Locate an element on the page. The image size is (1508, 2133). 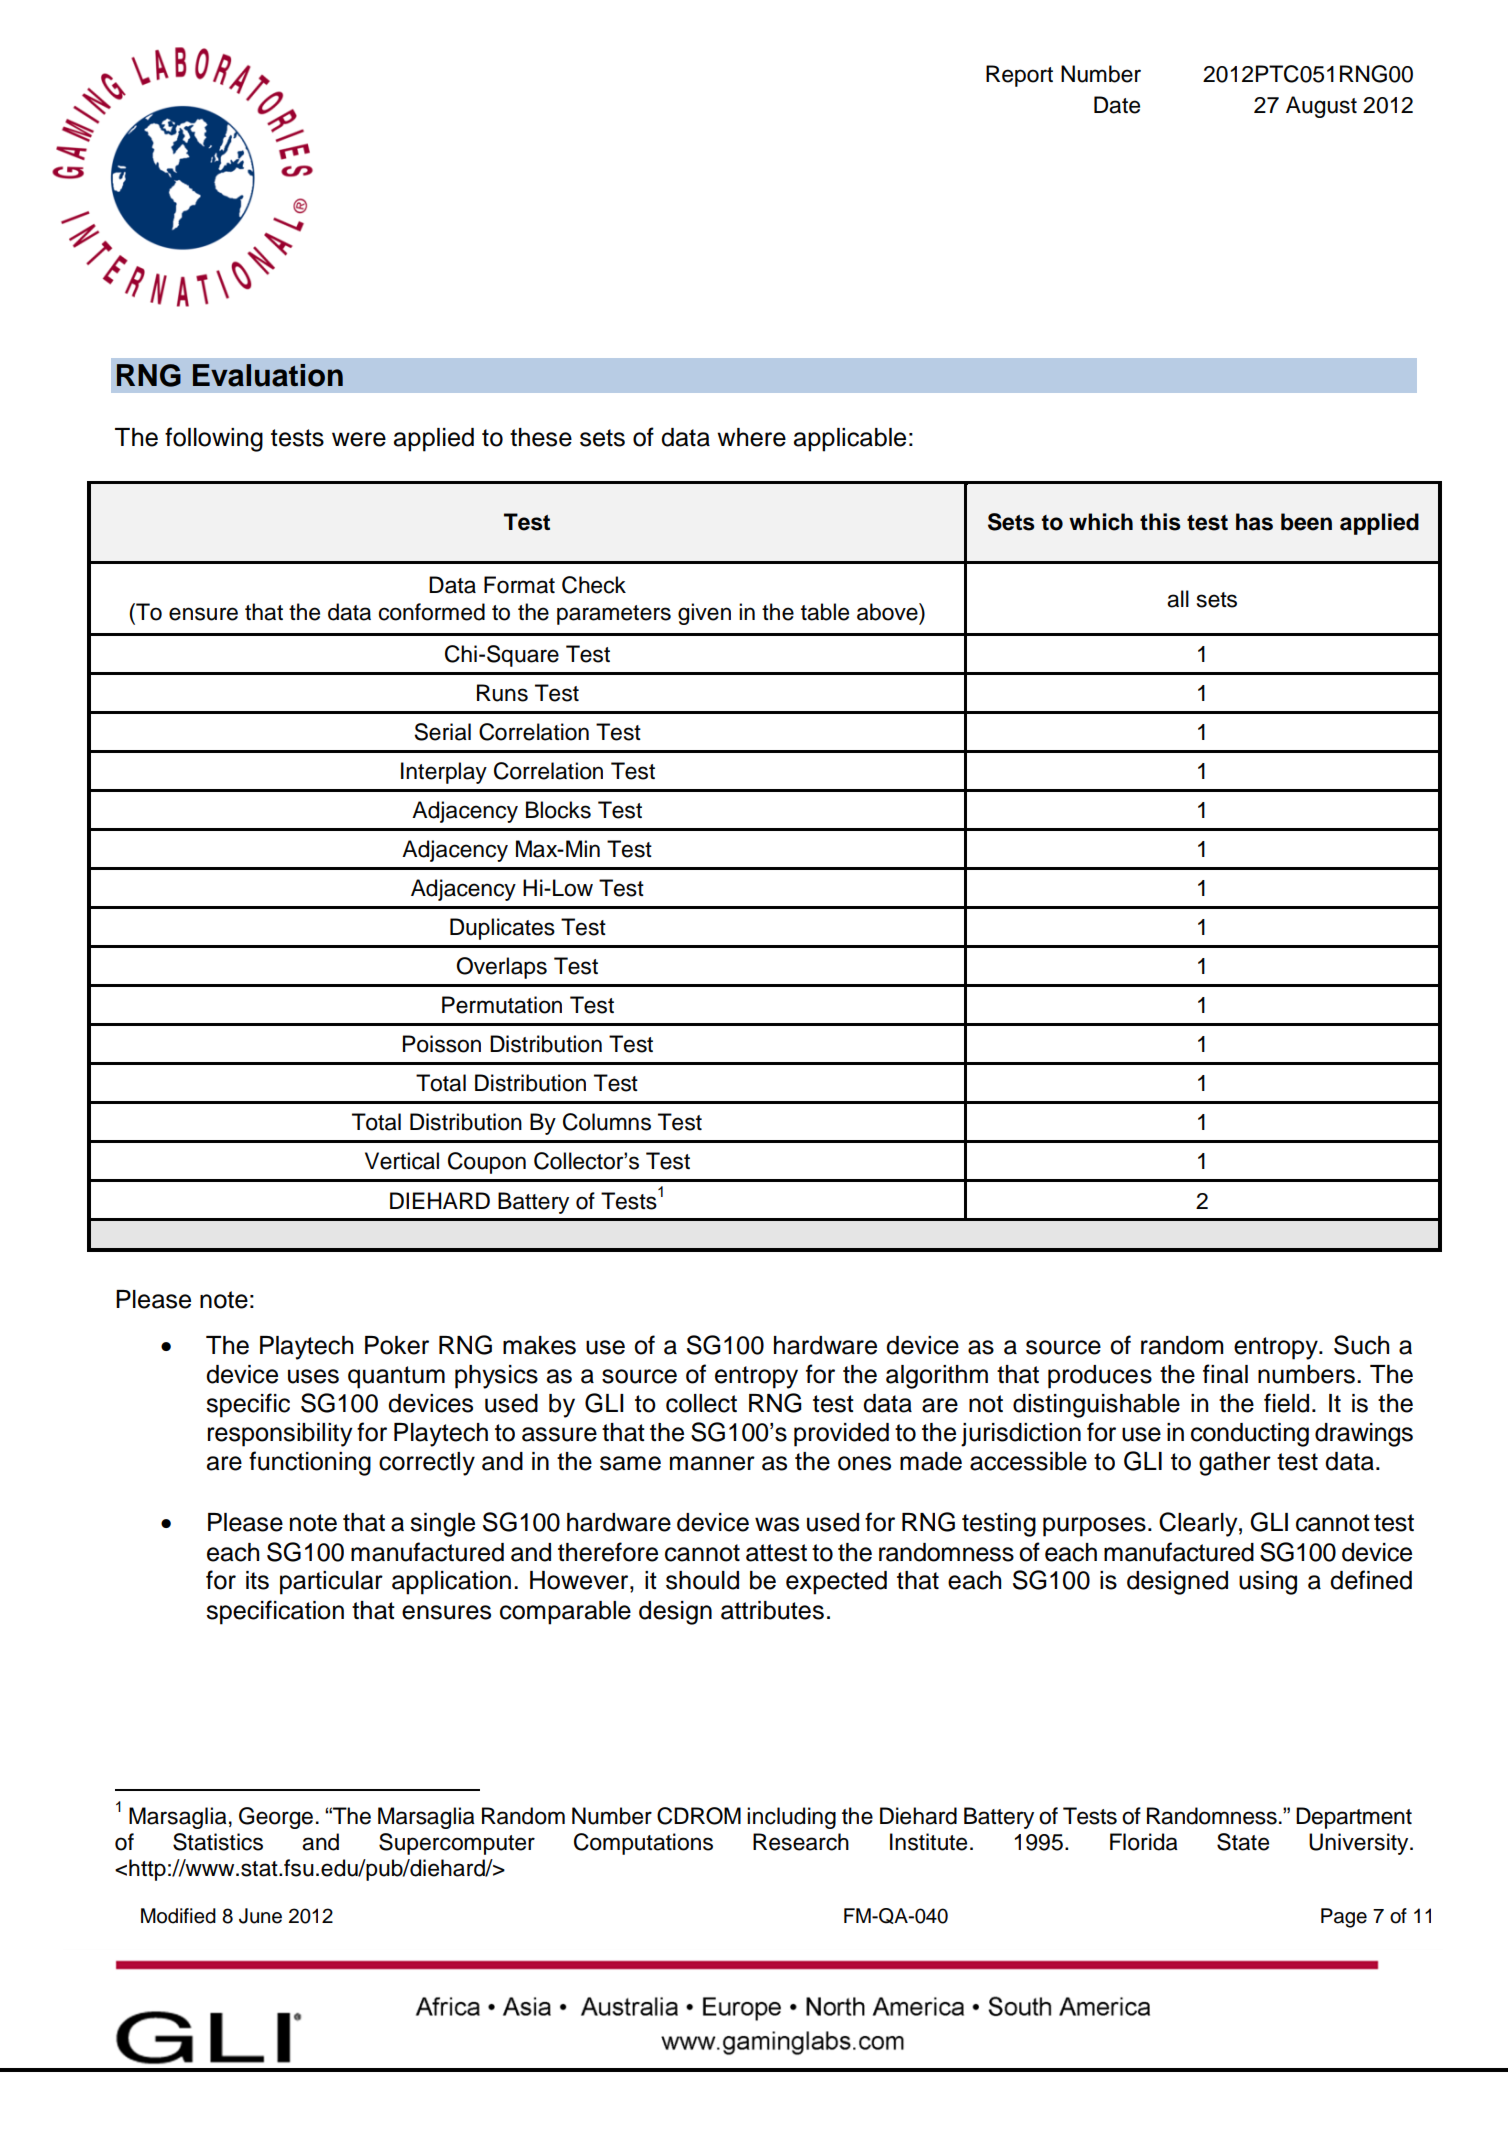
responsibility is located at coordinates (280, 1435).
